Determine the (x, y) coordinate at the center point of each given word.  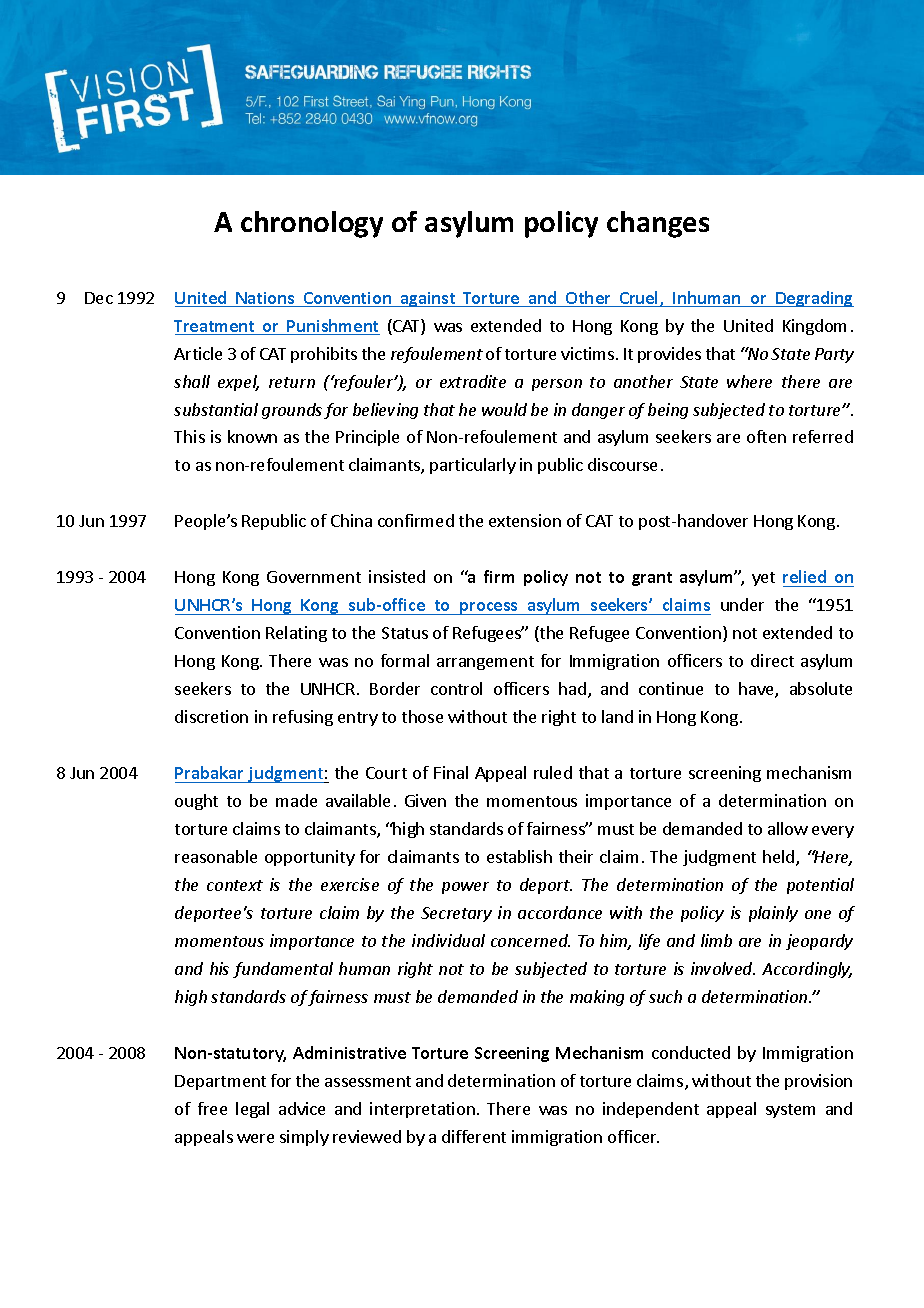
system (790, 1111)
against (428, 299)
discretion (211, 716)
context (235, 885)
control (456, 688)
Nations (265, 299)
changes (658, 224)
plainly (773, 914)
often (766, 436)
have (757, 690)
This (189, 436)
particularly (473, 466)
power (465, 888)
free (212, 1108)
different (474, 1136)
